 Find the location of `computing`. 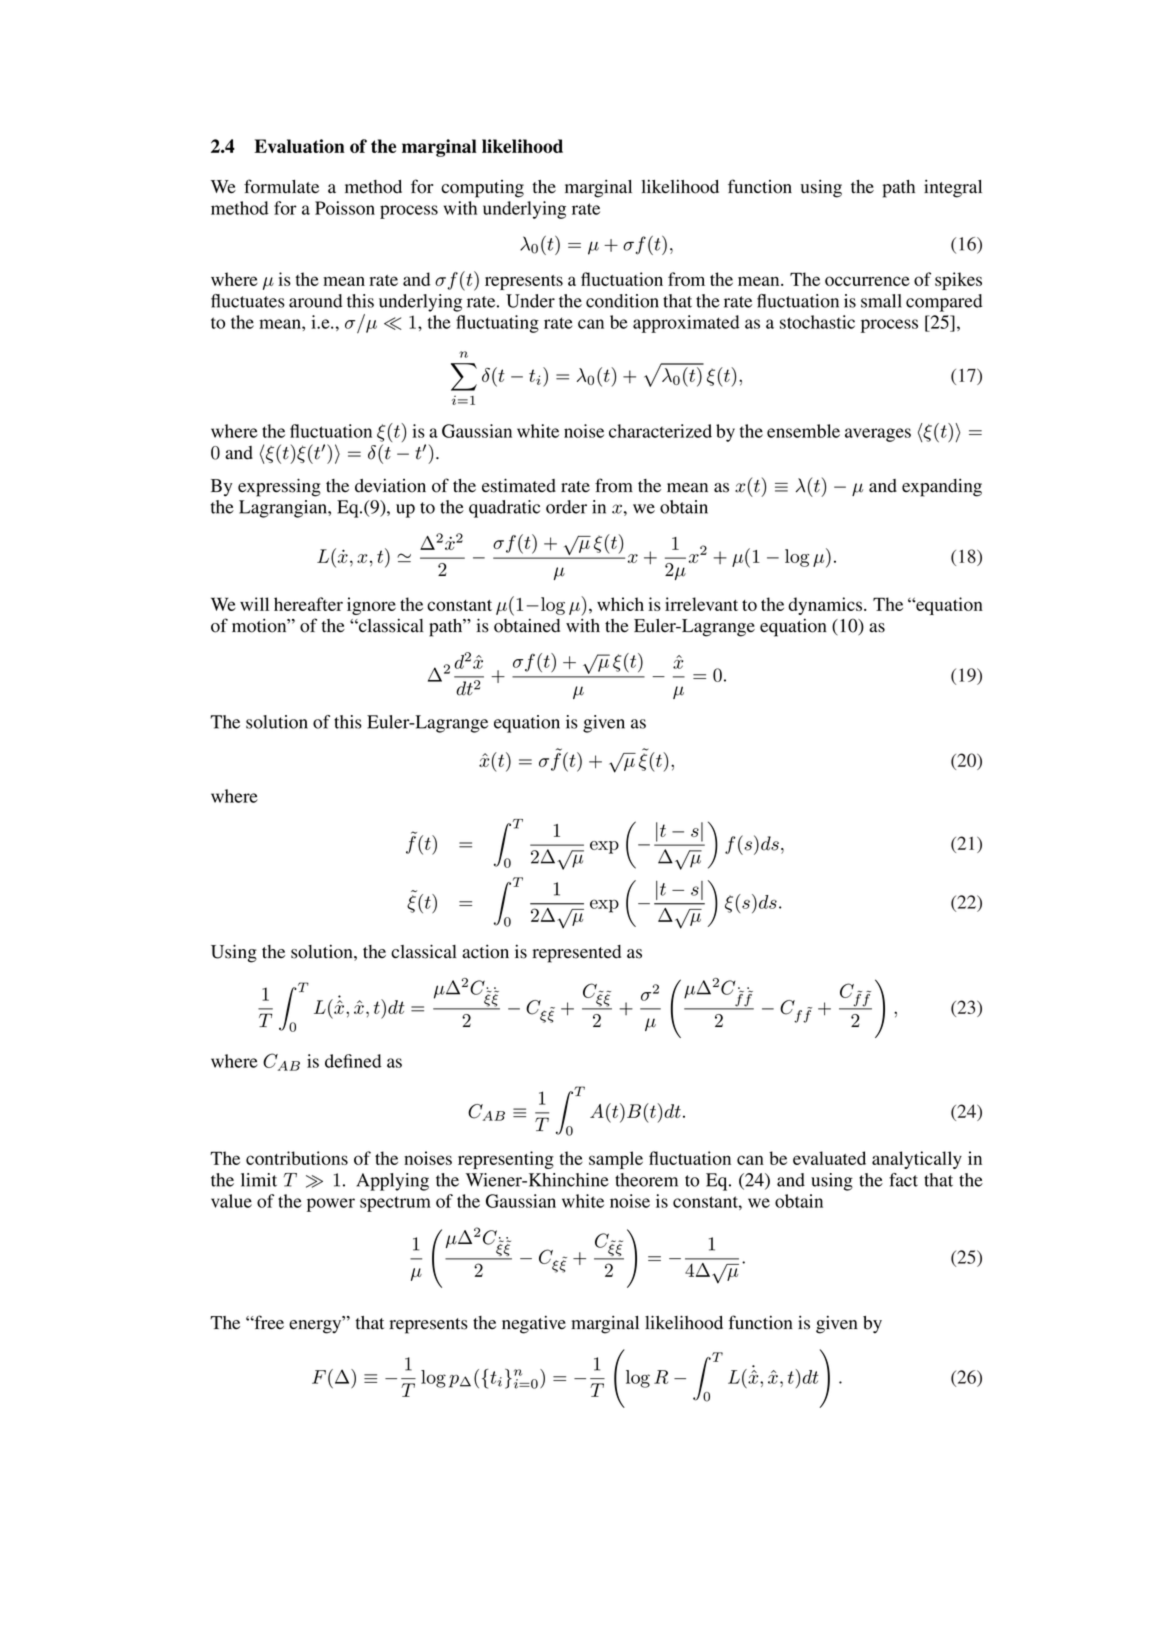

computing is located at coordinates (482, 189).
